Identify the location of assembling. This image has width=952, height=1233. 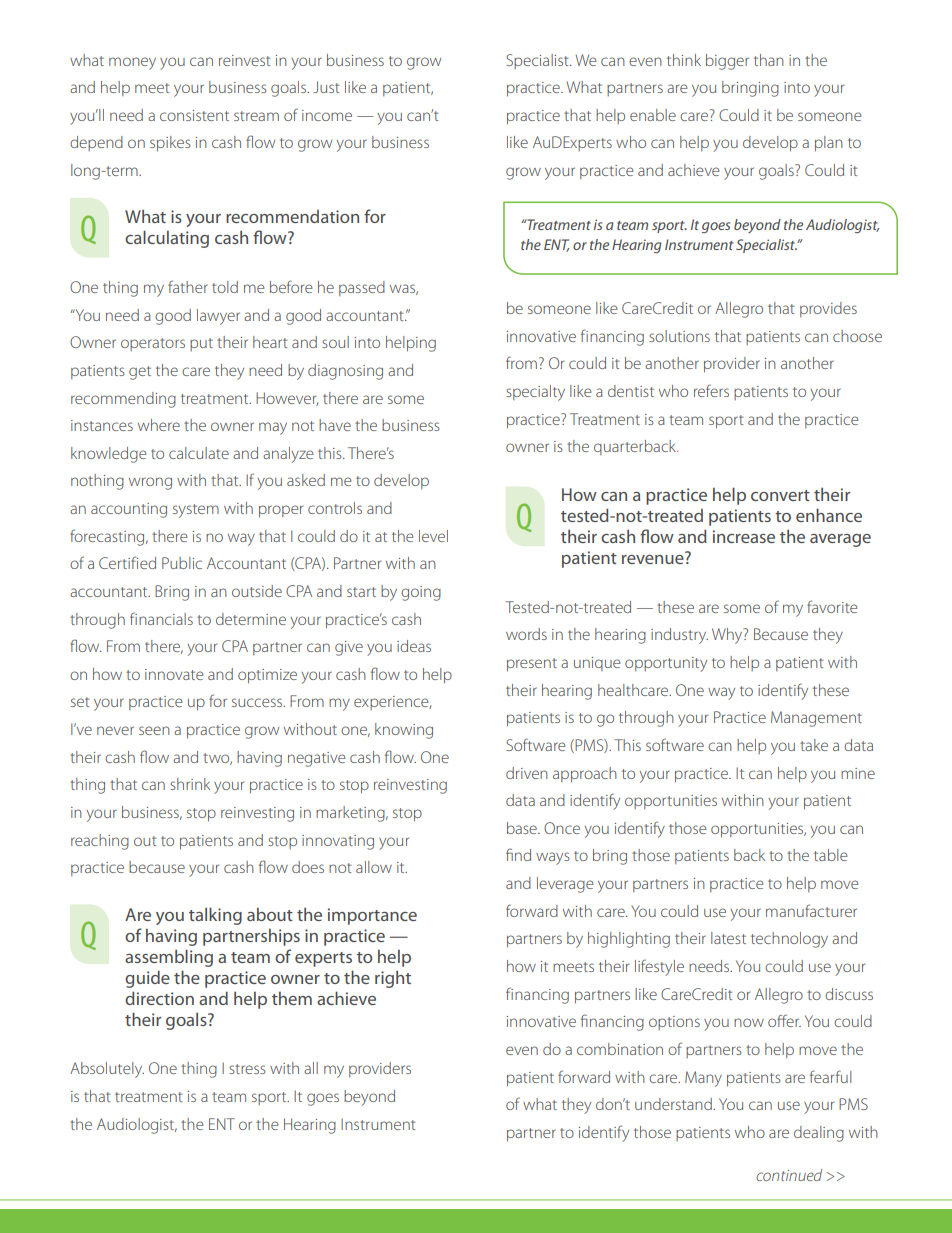
(169, 958).
